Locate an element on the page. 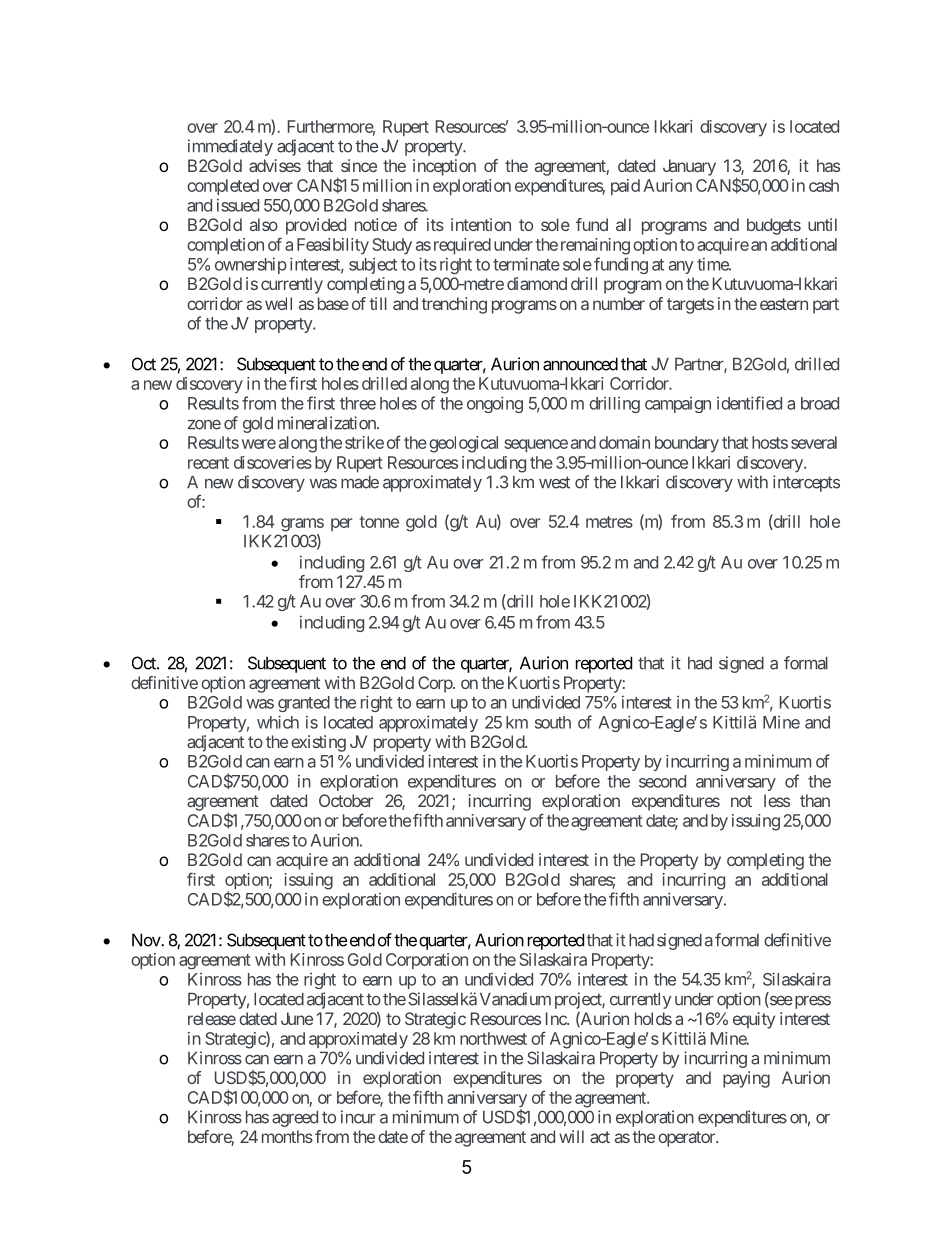 This image has width=952, height=1233. made is located at coordinates (360, 482).
